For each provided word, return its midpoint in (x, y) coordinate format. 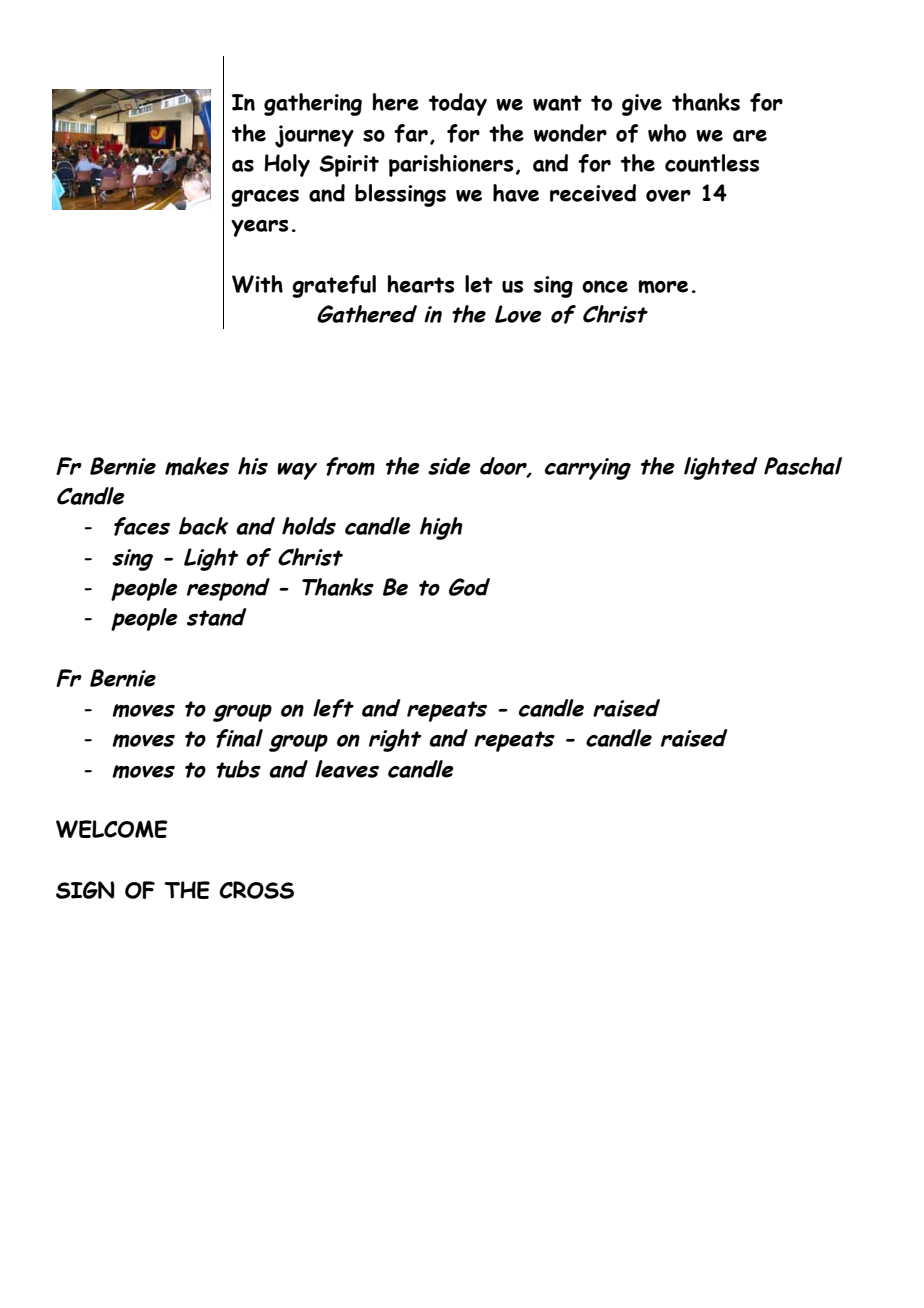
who (667, 133)
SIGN (85, 890)
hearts (420, 284)
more (663, 287)
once (605, 286)
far (411, 133)
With (257, 284)
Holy (287, 165)
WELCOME (112, 829)
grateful (334, 286)
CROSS (256, 890)
